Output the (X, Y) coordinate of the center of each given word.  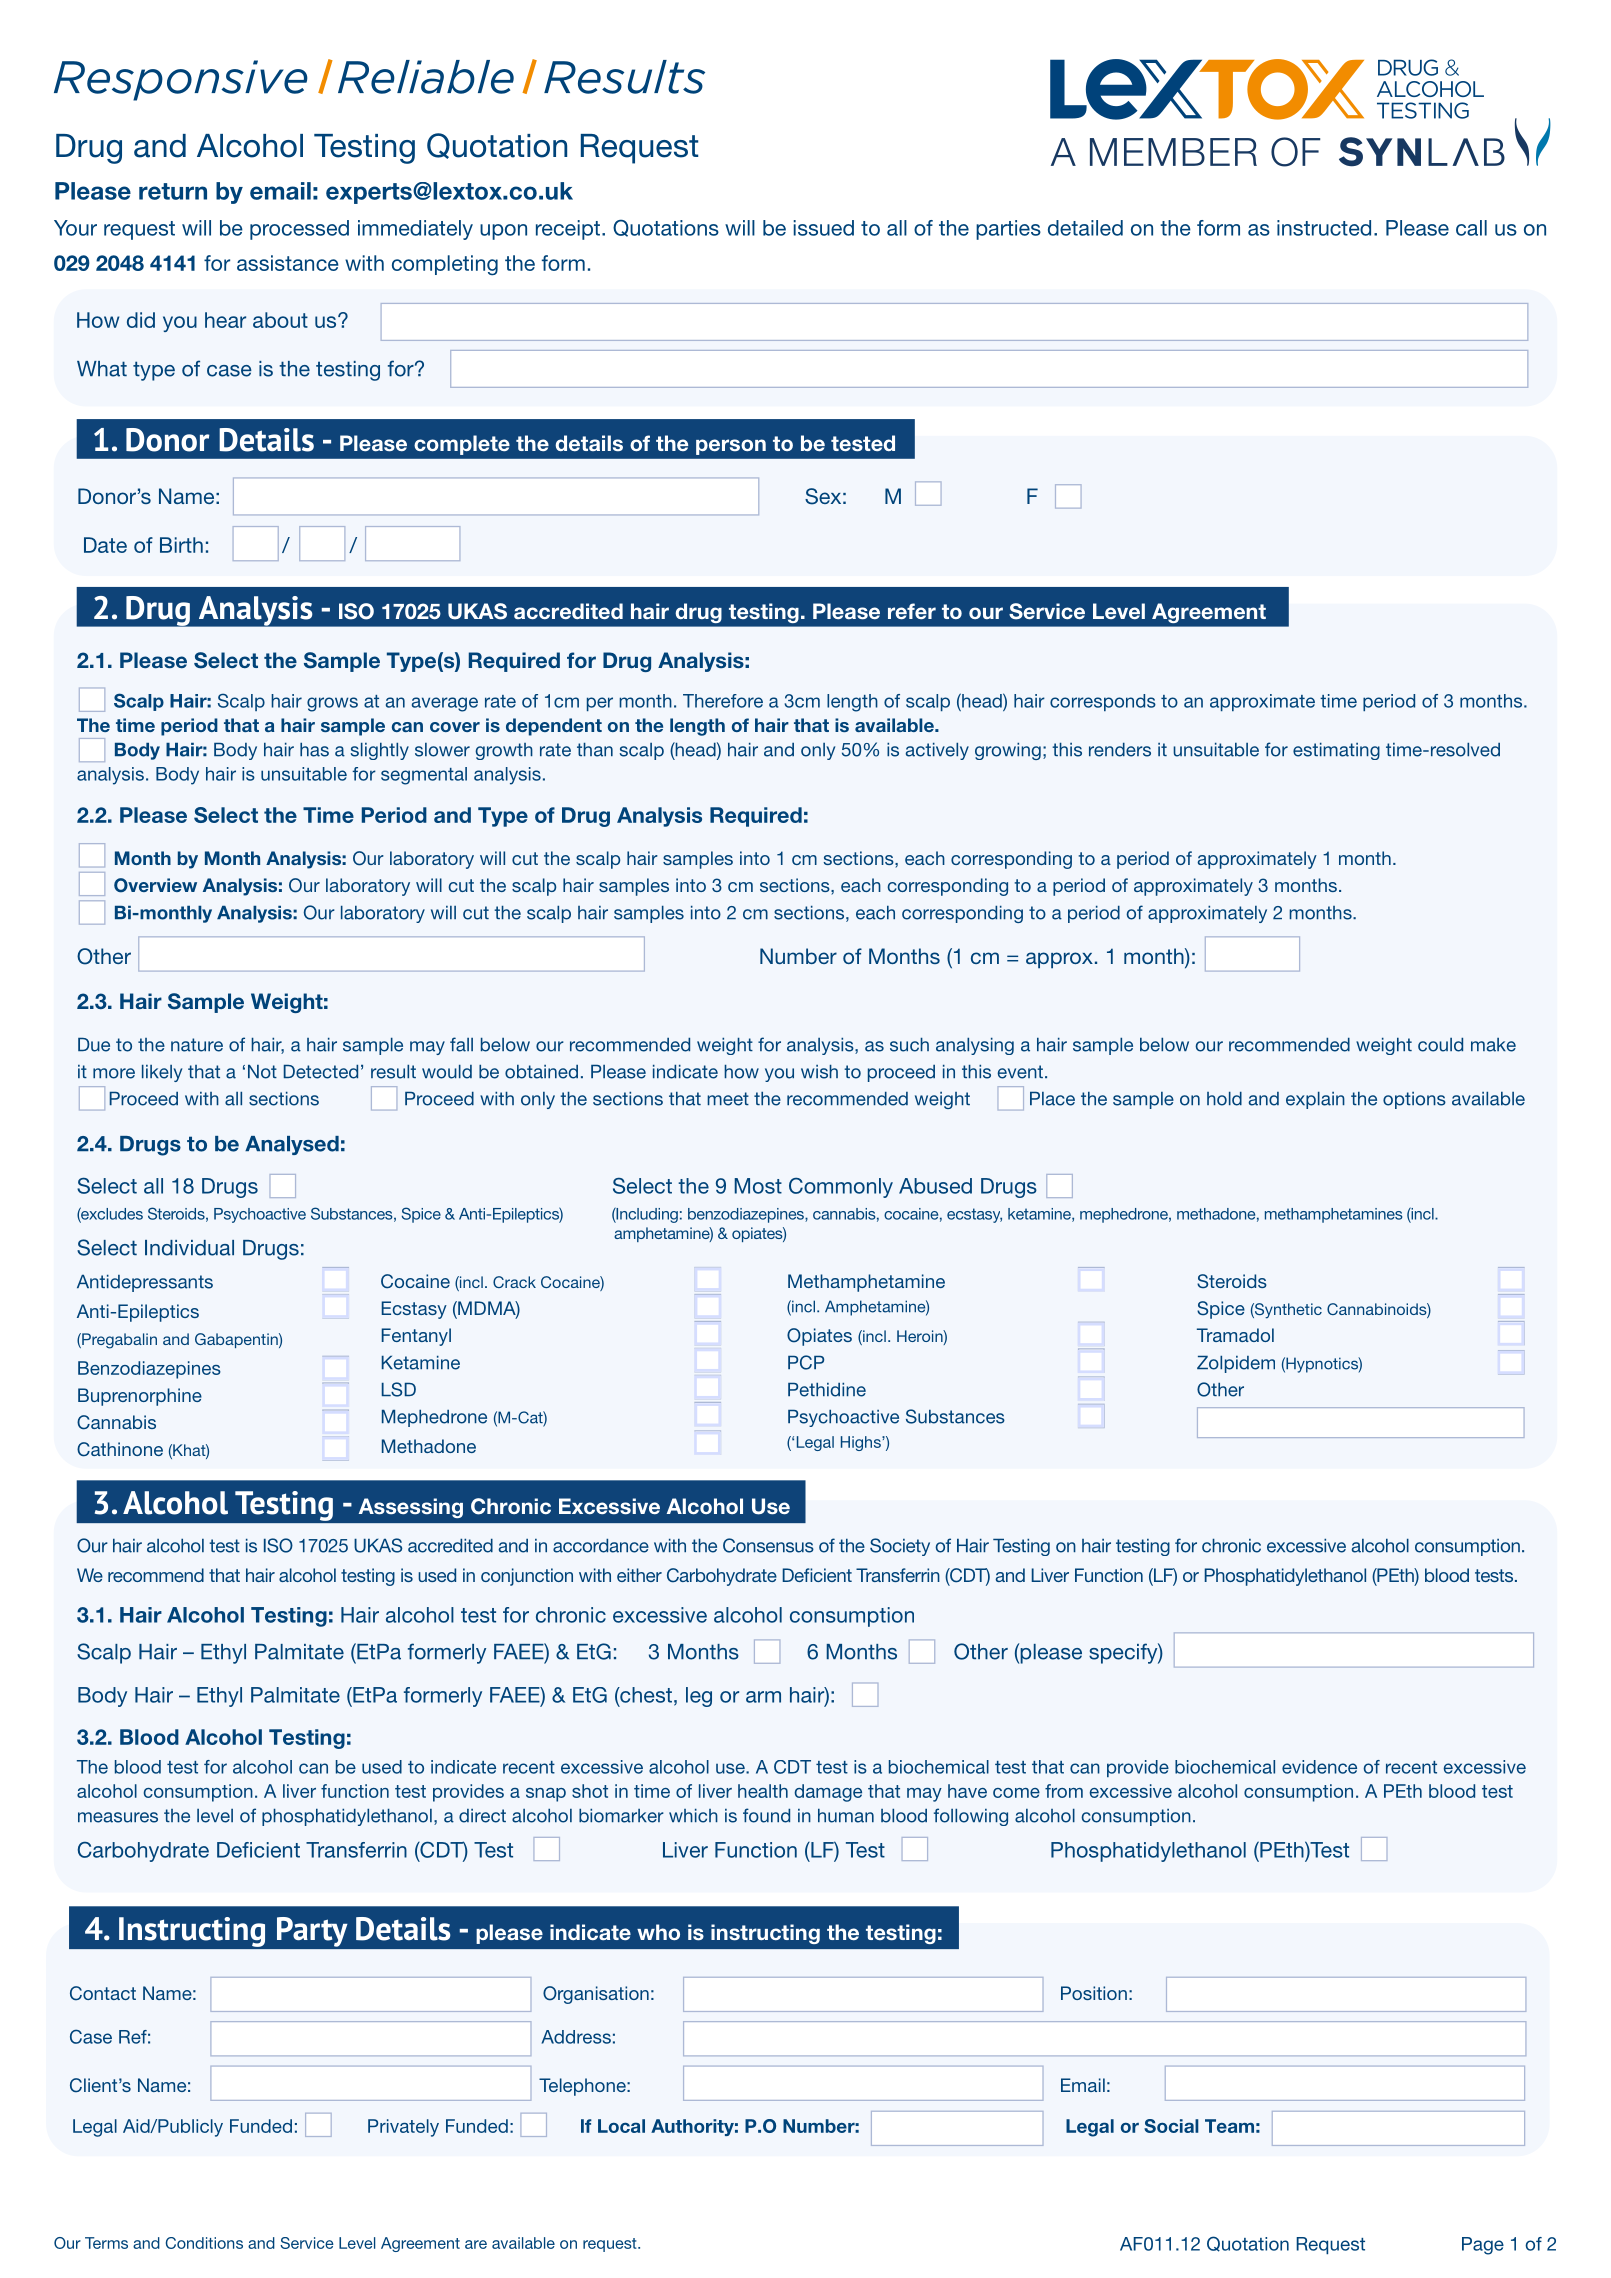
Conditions (204, 2243)
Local (621, 2126)
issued (824, 228)
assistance (287, 263)
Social (1171, 2126)
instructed (1324, 228)
